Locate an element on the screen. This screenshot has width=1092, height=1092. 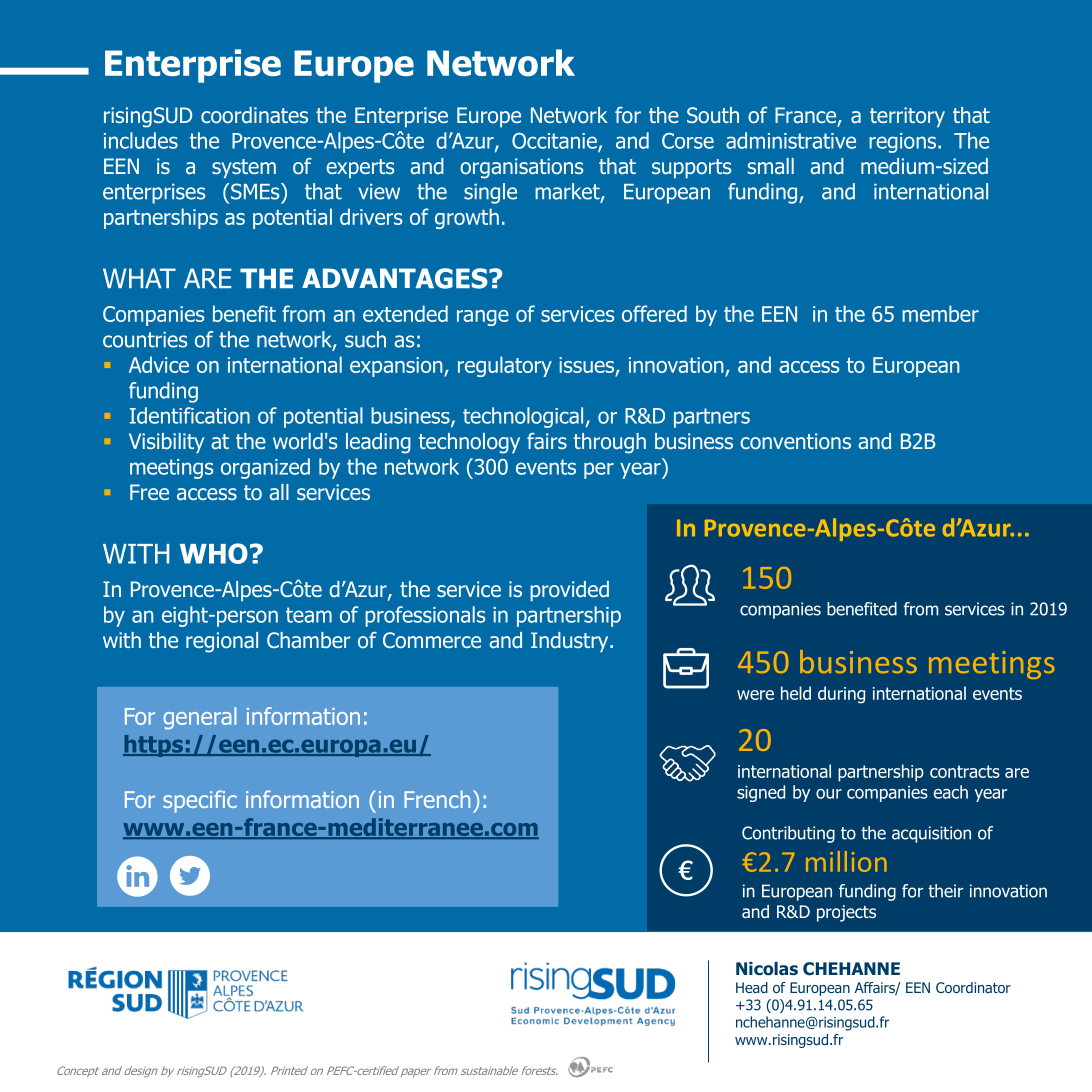
regions is located at coordinates (904, 143).
